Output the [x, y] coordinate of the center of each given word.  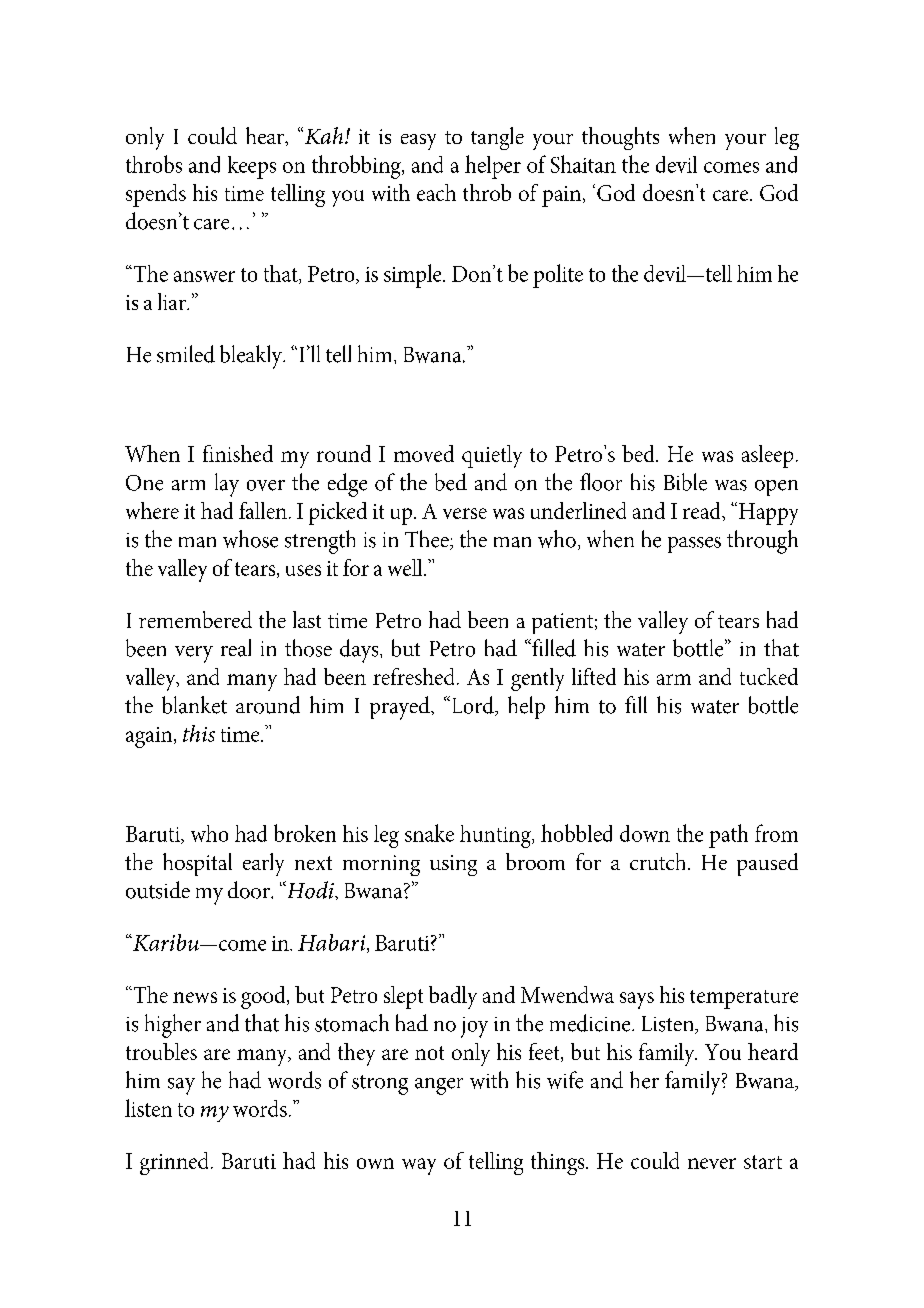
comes [731, 167]
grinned [176, 1163]
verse [465, 513]
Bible [685, 482]
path [728, 836]
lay [227, 485]
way [419, 1166]
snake [429, 833]
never [712, 1163]
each [436, 192]
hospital [197, 864]
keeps [252, 167]
